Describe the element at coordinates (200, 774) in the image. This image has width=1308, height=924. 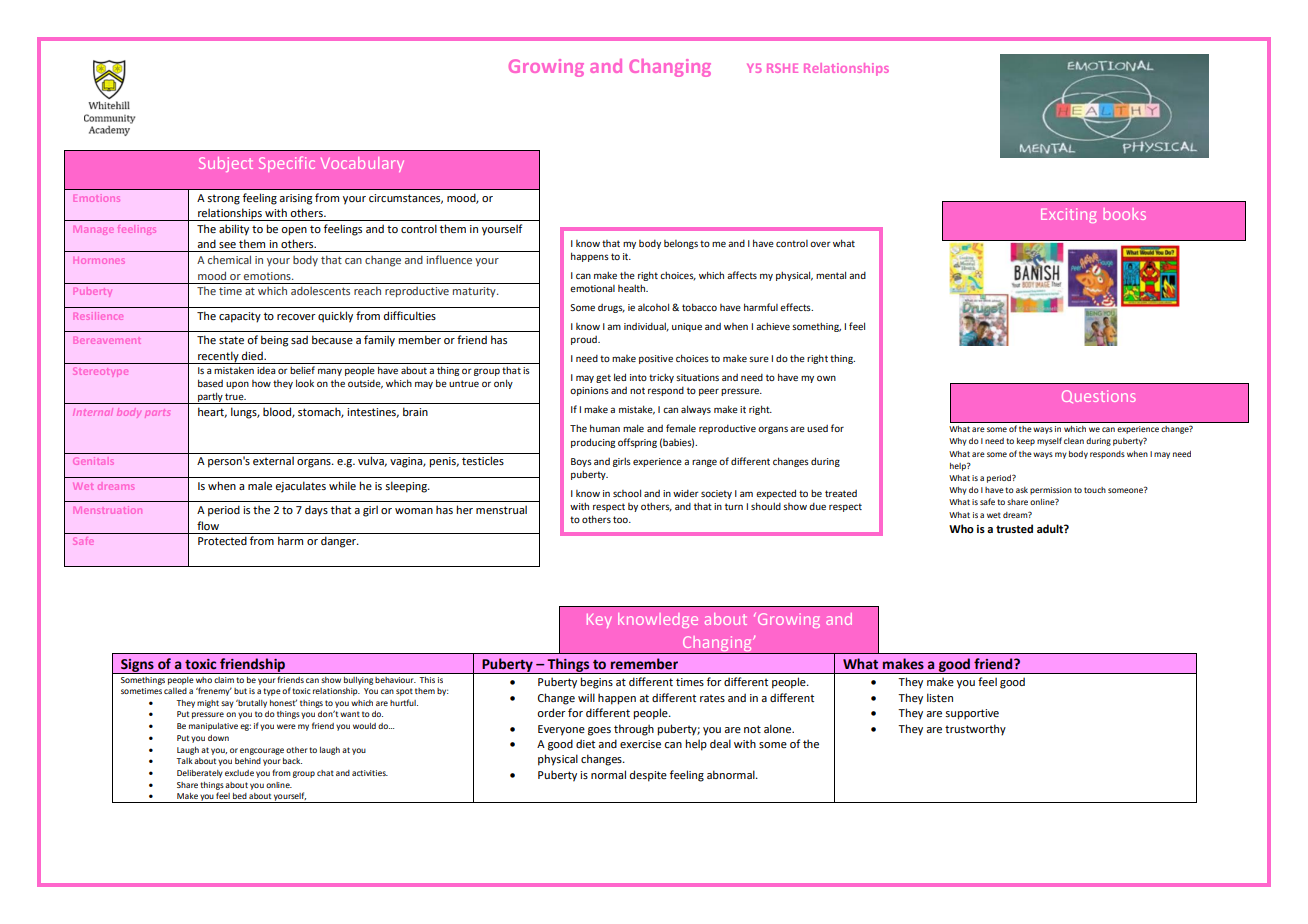
I see `Deliberately` at that location.
